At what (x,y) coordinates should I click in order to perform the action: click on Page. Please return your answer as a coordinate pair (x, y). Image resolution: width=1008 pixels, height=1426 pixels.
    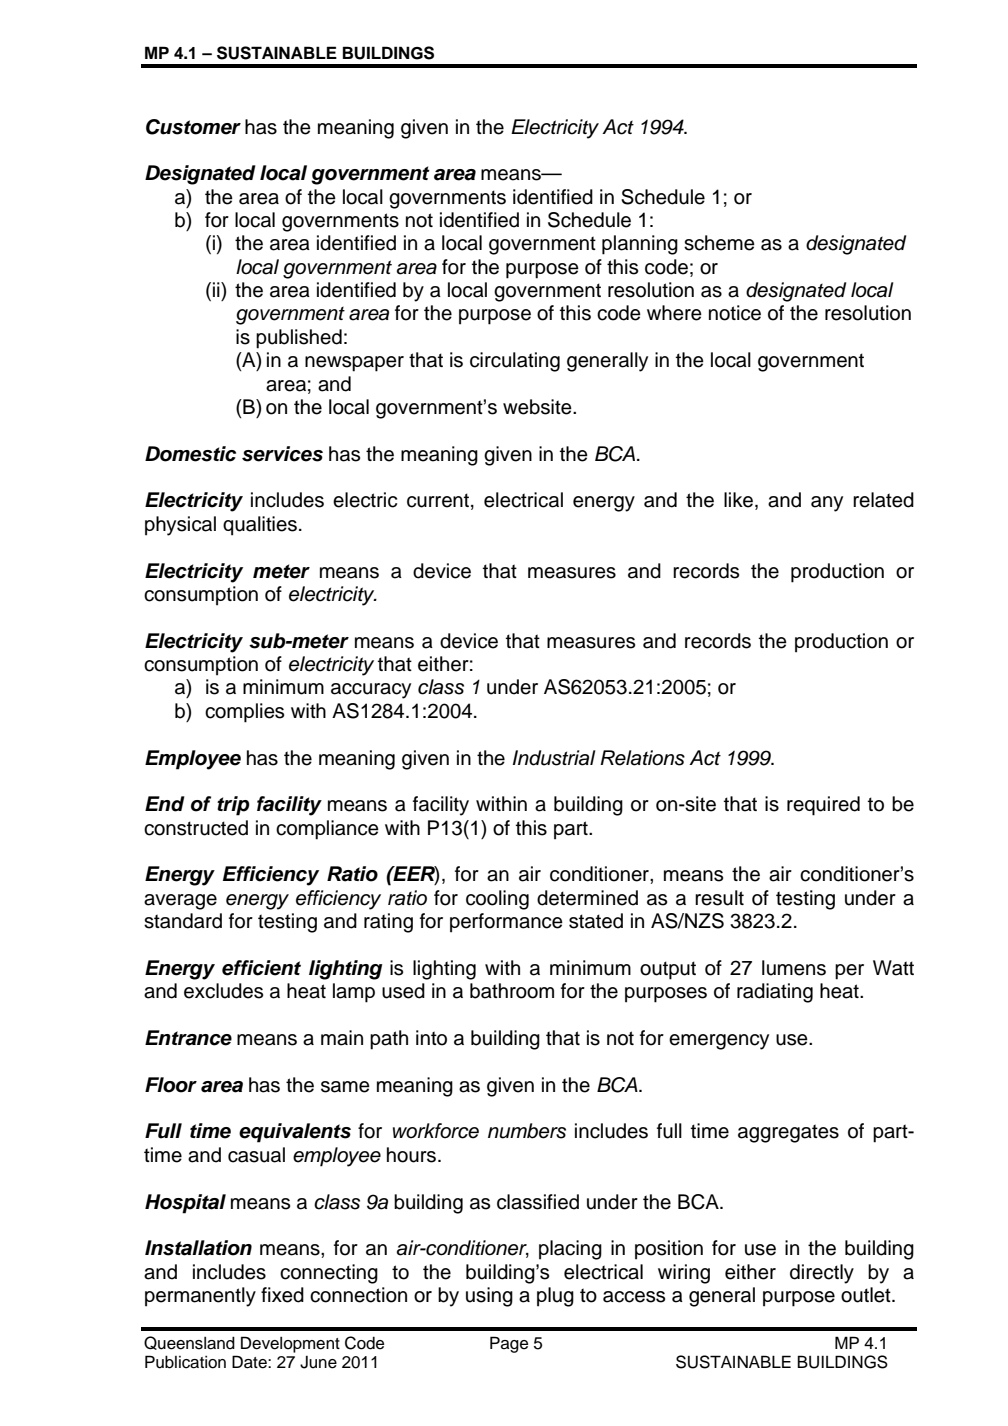
    Looking at the image, I should click on (509, 1344).
